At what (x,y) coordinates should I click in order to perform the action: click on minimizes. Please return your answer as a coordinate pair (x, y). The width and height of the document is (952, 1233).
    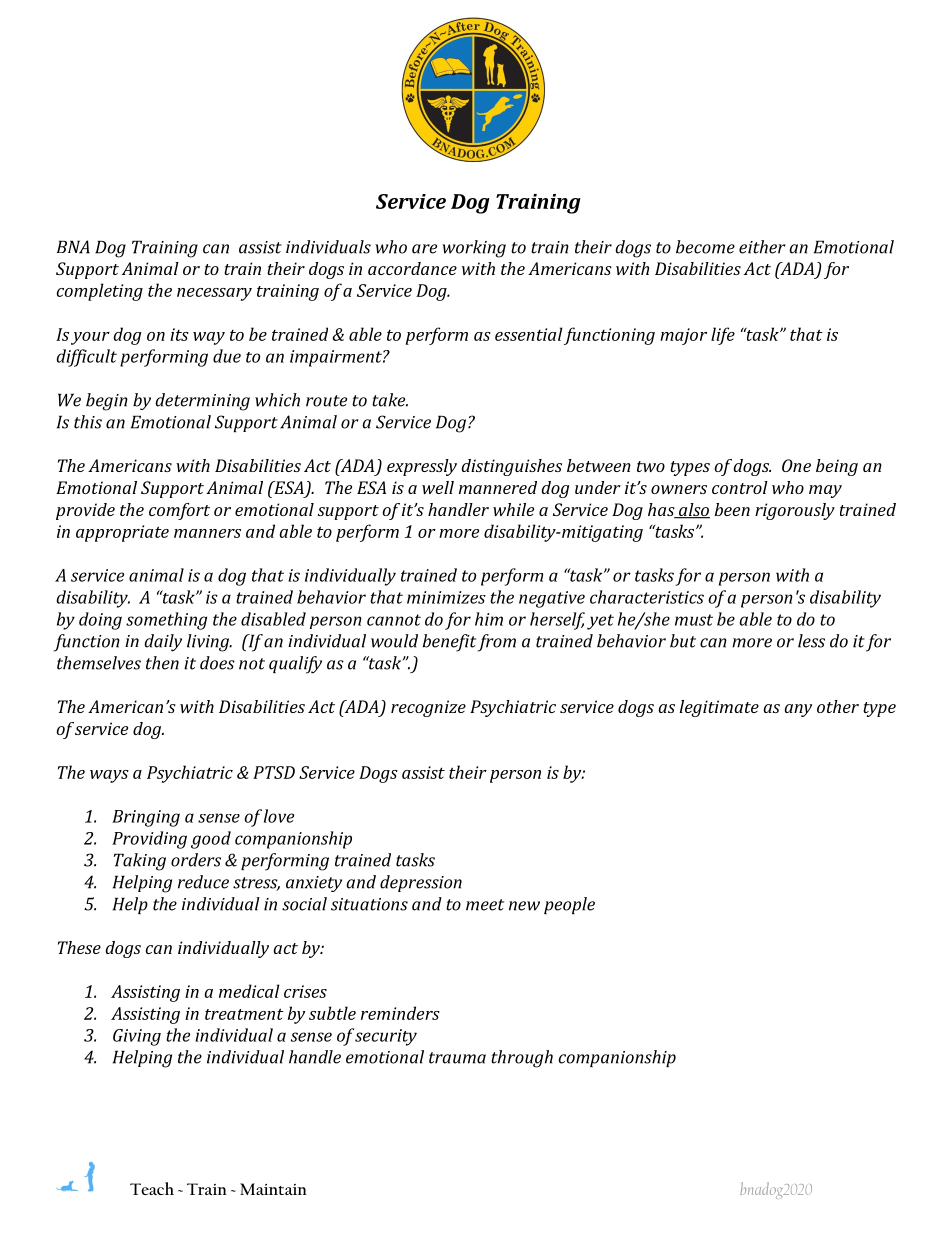
    Looking at the image, I should click on (446, 597).
